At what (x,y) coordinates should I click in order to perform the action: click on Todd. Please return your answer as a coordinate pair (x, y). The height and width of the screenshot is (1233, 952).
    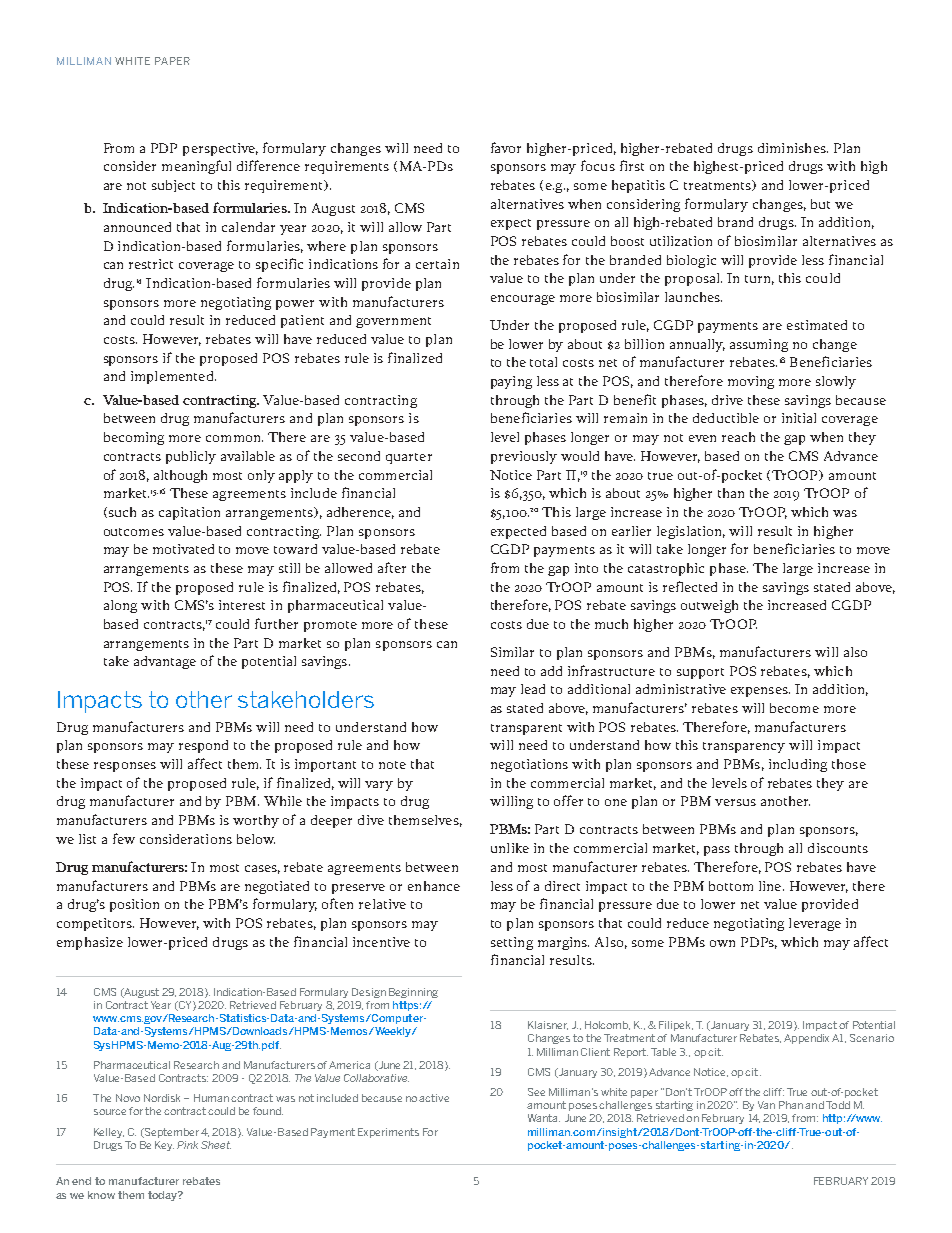
    Looking at the image, I should click on (838, 1105).
